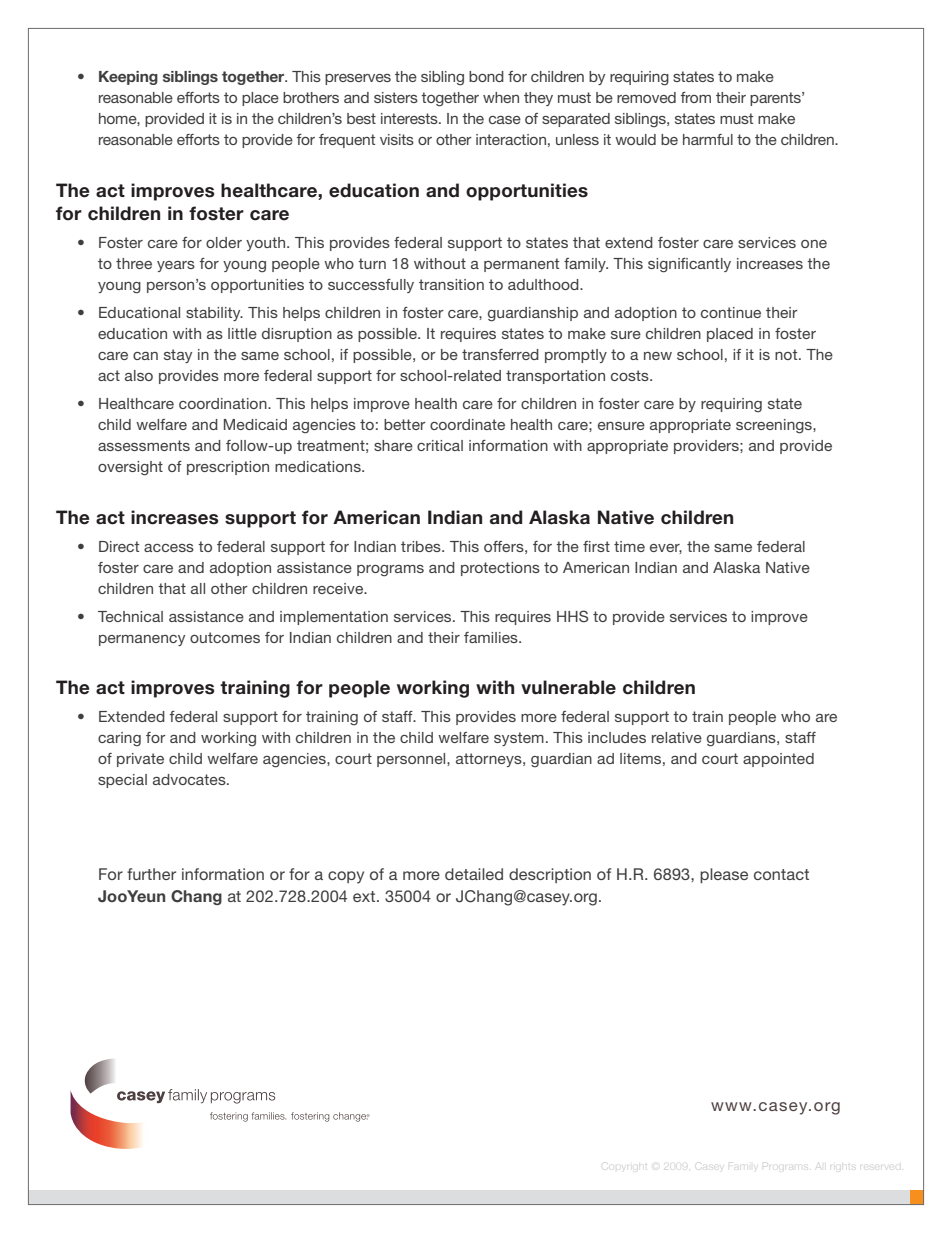 The width and height of the image is (952, 1233). Describe the element at coordinates (128, 78) in the image. I see `Keeping` at that location.
